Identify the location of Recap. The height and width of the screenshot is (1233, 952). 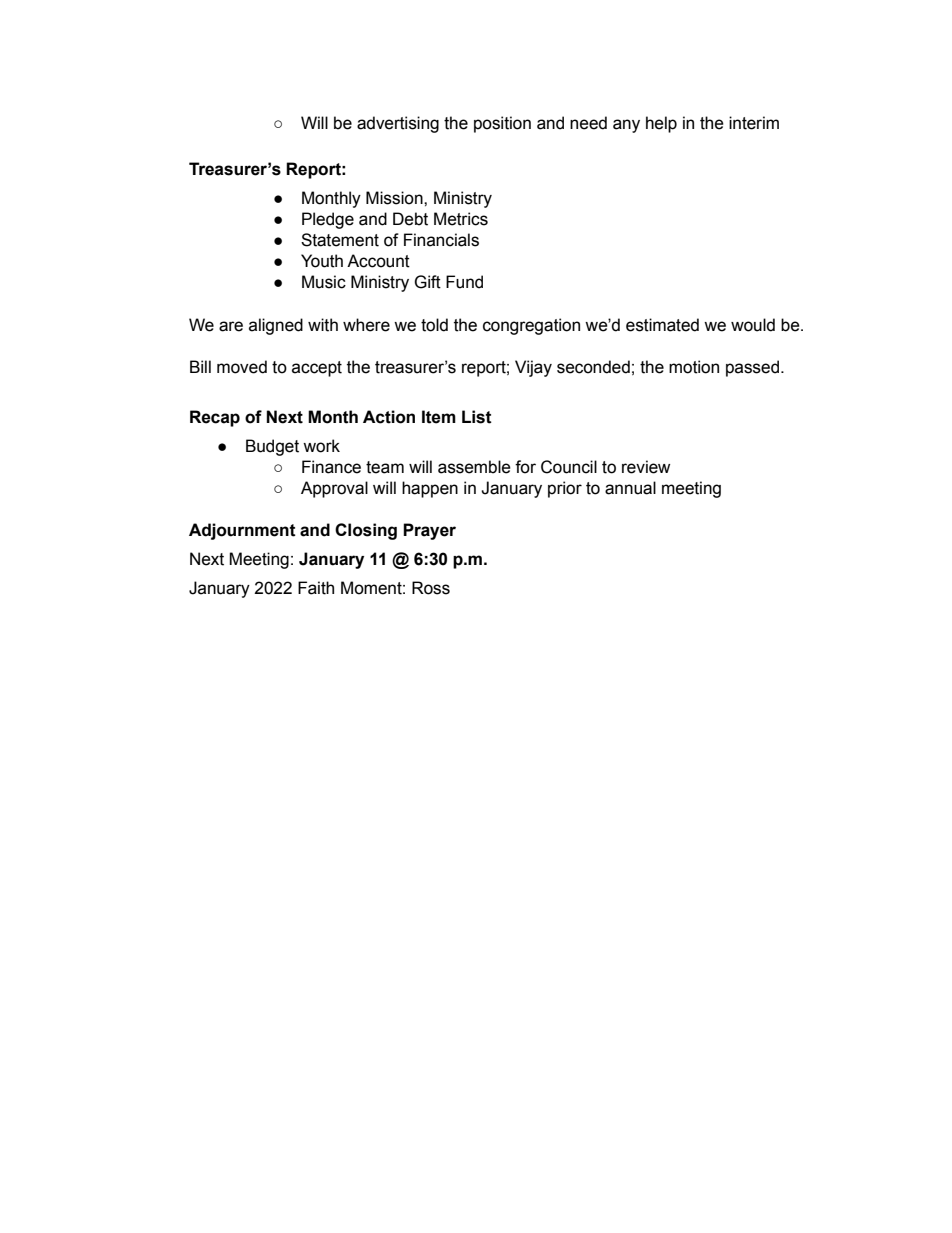
(215, 418).
